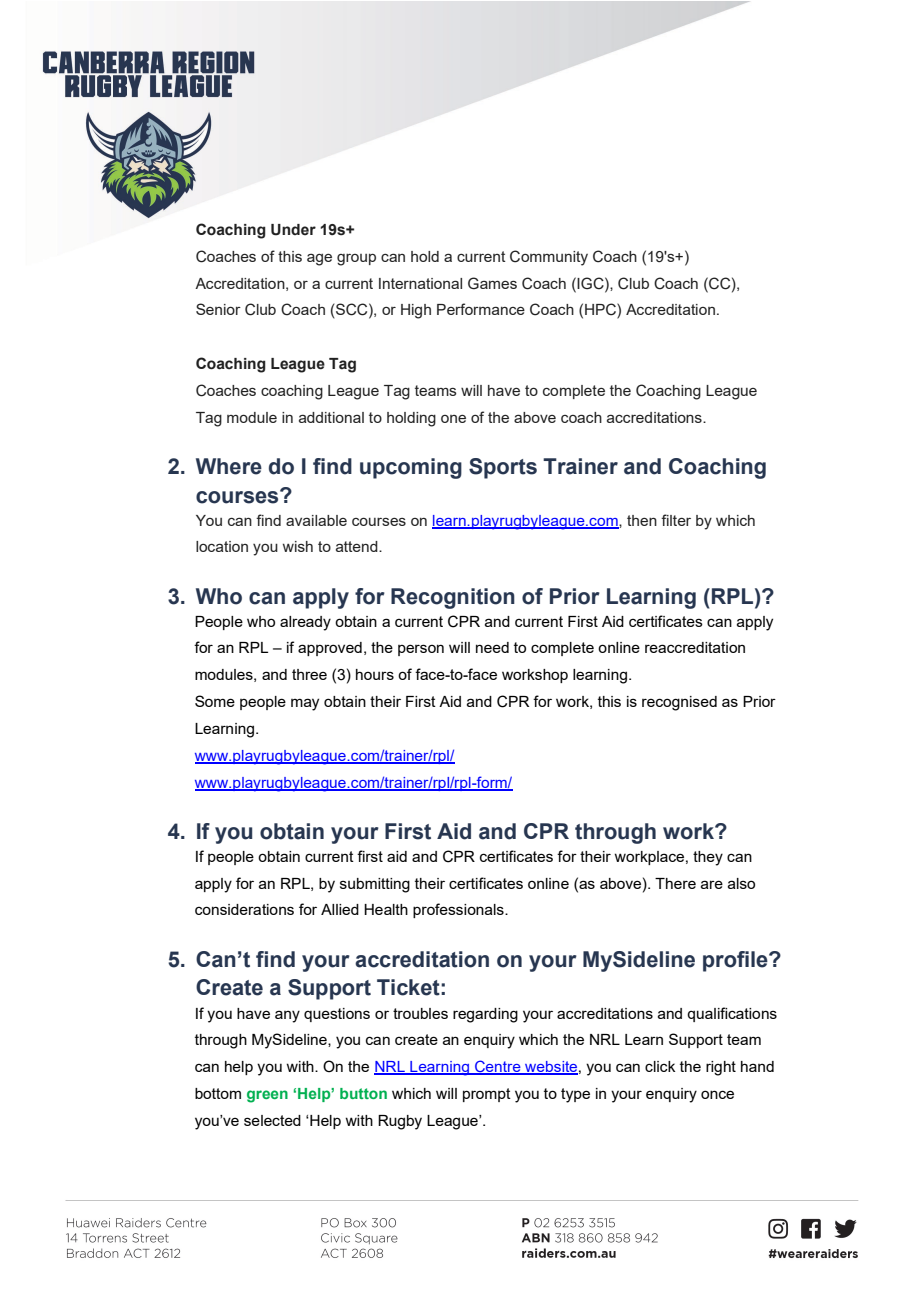 This page has height=1309, width=924. Describe the element at coordinates (487, 1095) in the page. I see `prompt` at that location.
